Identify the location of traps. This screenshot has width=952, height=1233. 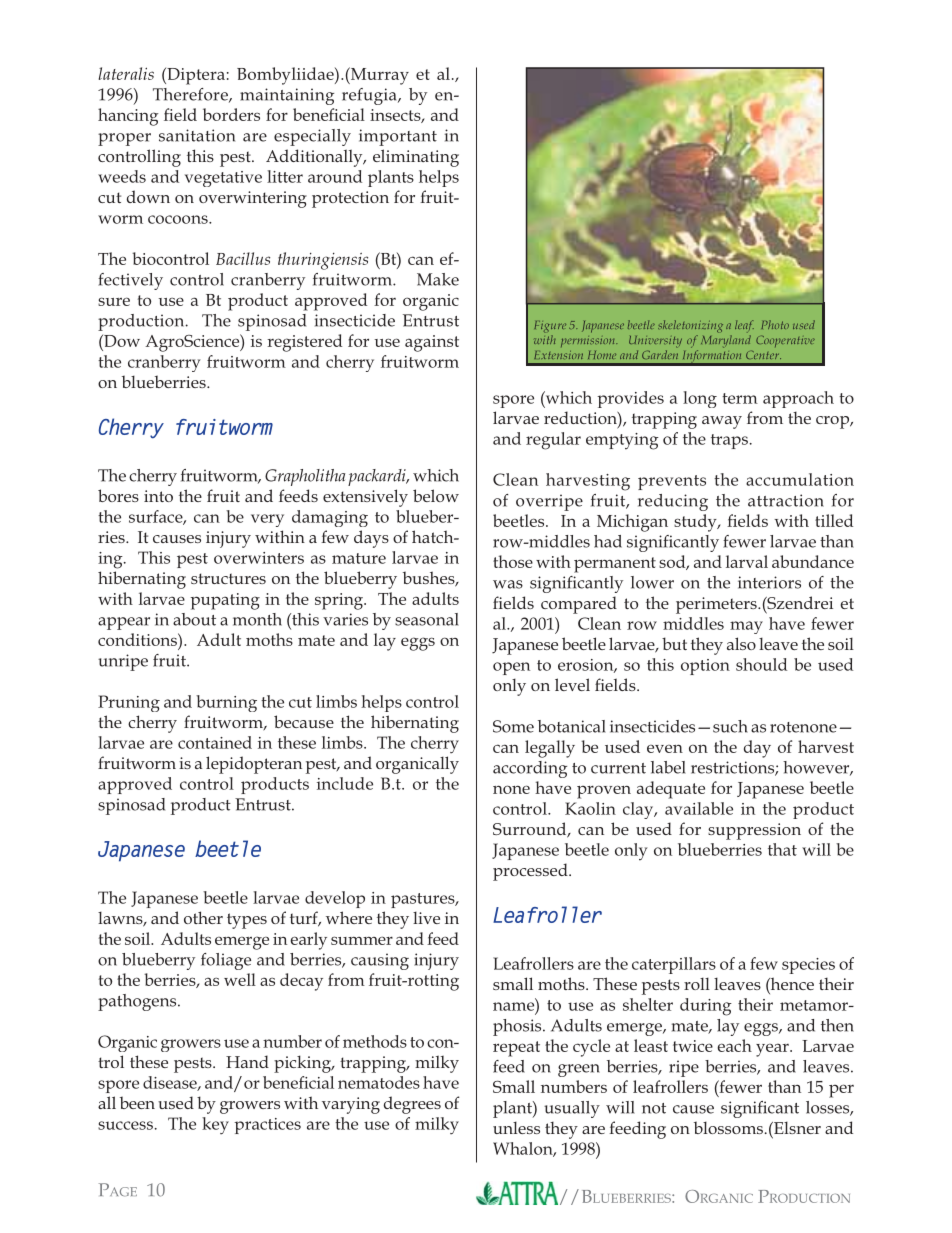
(729, 441).
